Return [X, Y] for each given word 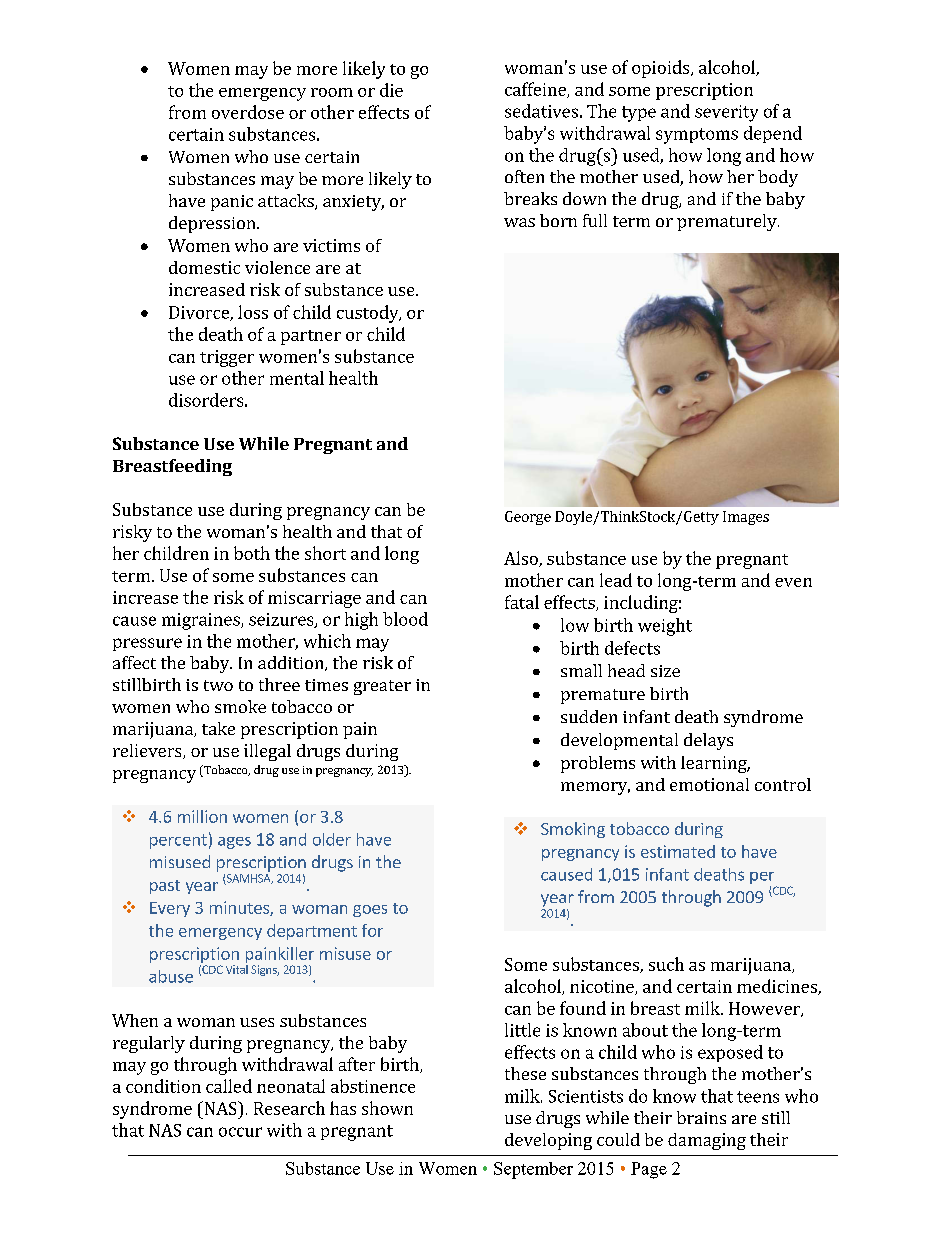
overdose [248, 112]
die [391, 90]
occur [240, 1132]
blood [405, 619]
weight [665, 627]
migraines [202, 621]
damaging [707, 1141]
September [533, 1170]
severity [726, 113]
